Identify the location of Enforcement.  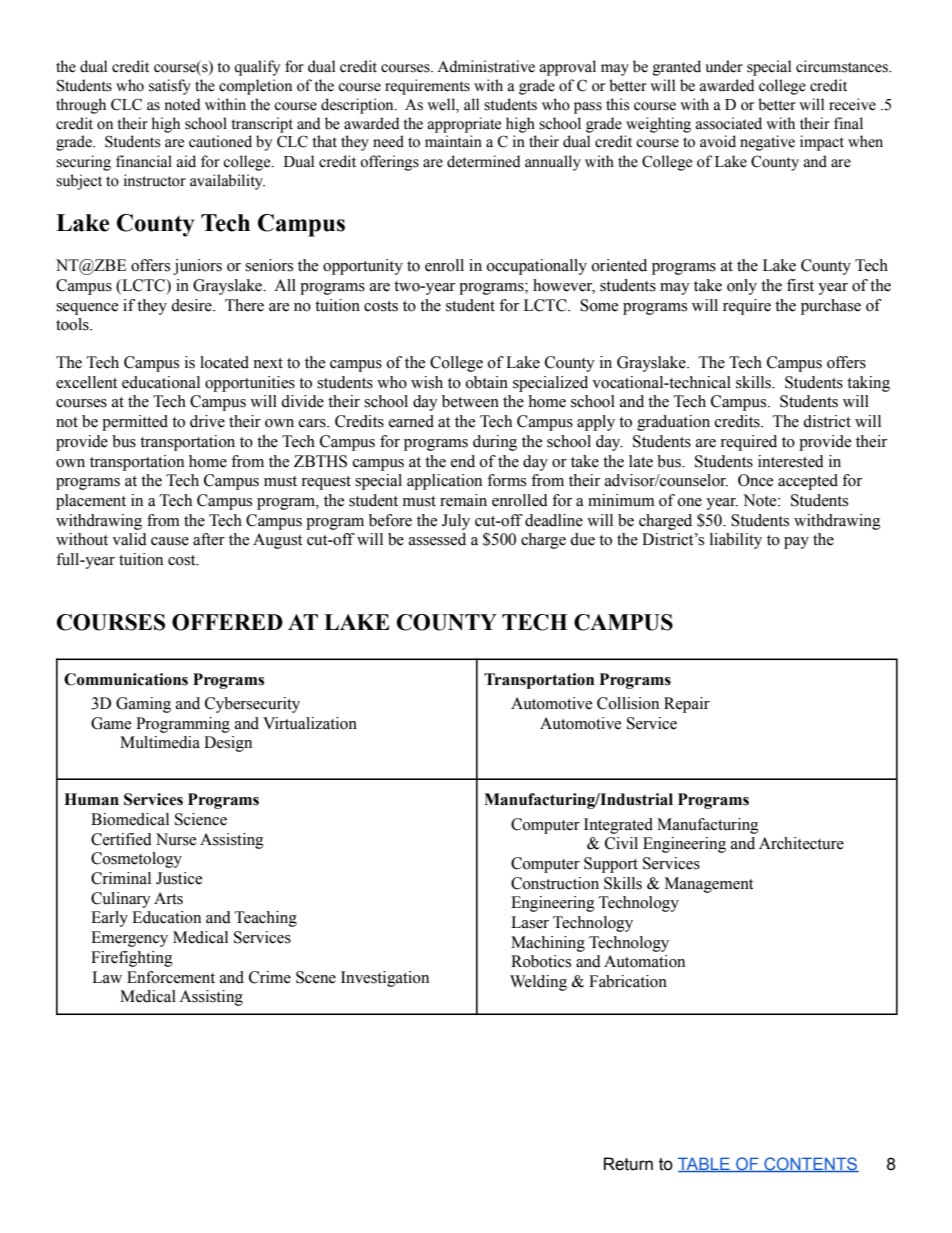
(171, 977).
